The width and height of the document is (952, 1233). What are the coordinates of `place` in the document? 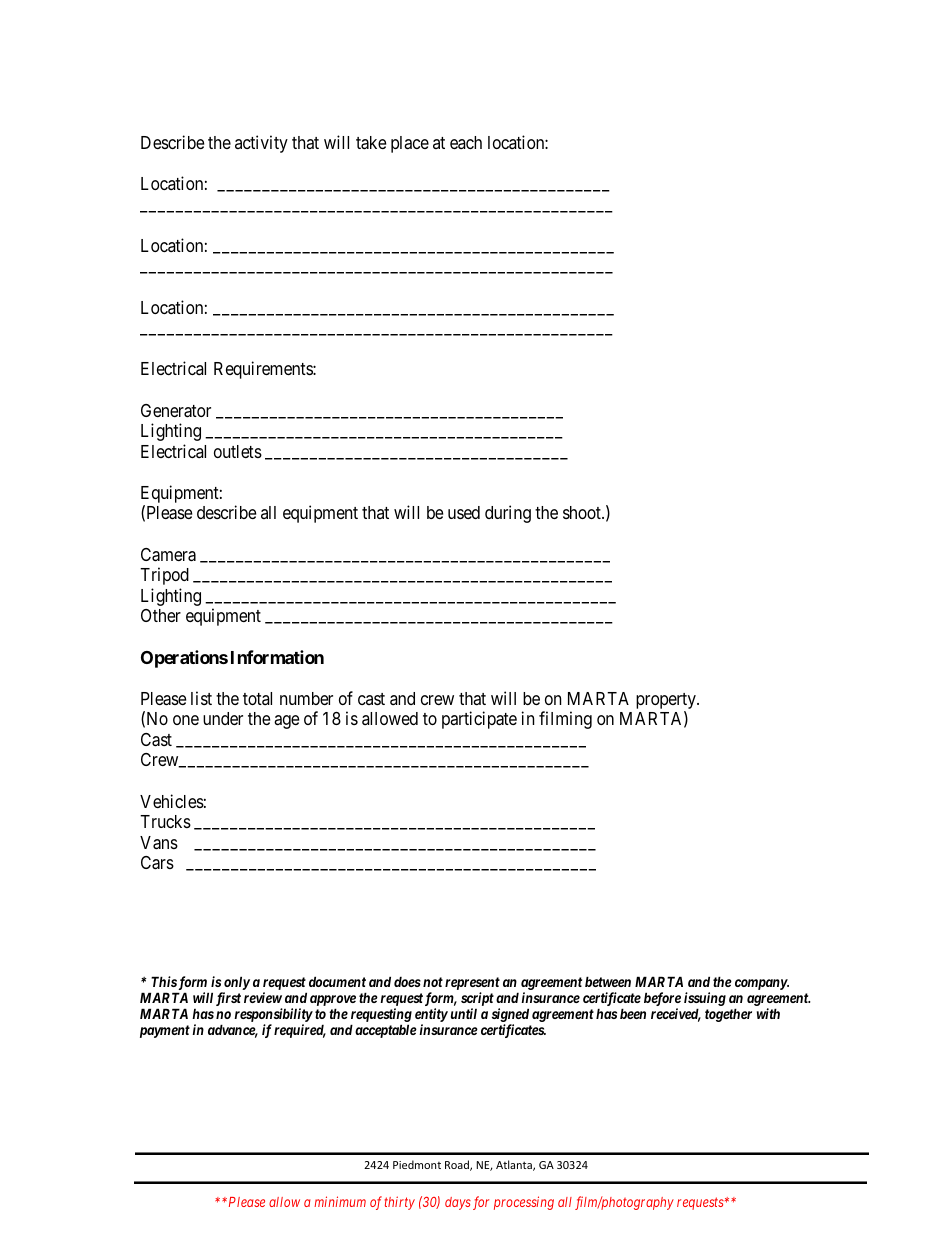 It's located at (410, 144).
